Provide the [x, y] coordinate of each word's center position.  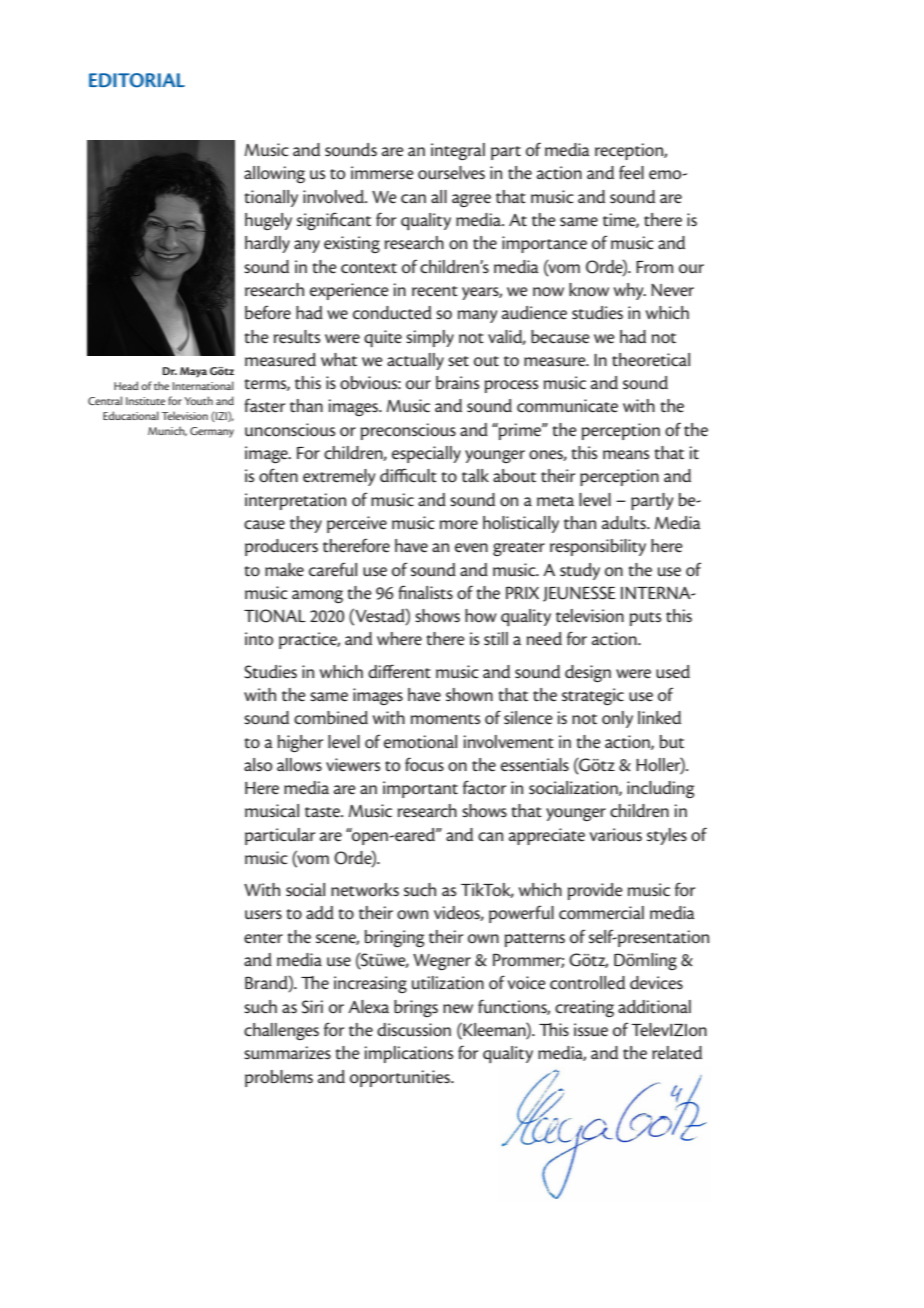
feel [631, 172]
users [263, 915]
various [616, 835]
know [589, 290]
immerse [382, 173]
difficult [408, 475]
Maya [193, 372]
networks [365, 890]
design [588, 673]
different [399, 671]
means [626, 455]
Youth [198, 400]
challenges [281, 1031]
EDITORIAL [137, 80]
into [259, 639]
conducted [392, 313]
